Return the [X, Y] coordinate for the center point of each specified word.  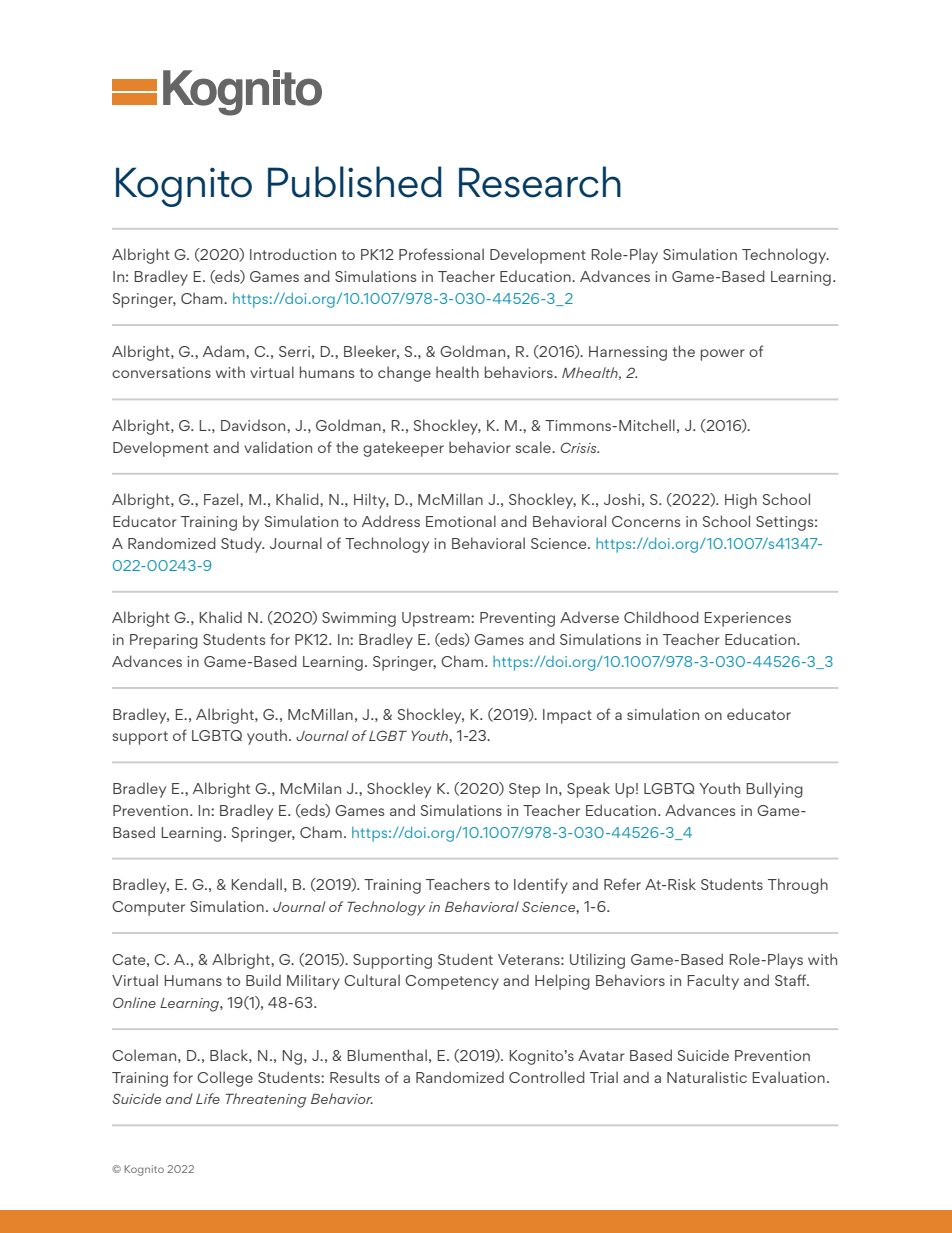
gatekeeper [403, 449]
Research [540, 182]
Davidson [254, 425]
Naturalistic [707, 1077]
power [723, 355]
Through [798, 886]
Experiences [748, 619]
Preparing [164, 641]
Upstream [437, 619]
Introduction [293, 254]
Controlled [547, 1077]
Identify [541, 886]
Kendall [257, 884]
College [225, 1079]
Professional [441, 254]
